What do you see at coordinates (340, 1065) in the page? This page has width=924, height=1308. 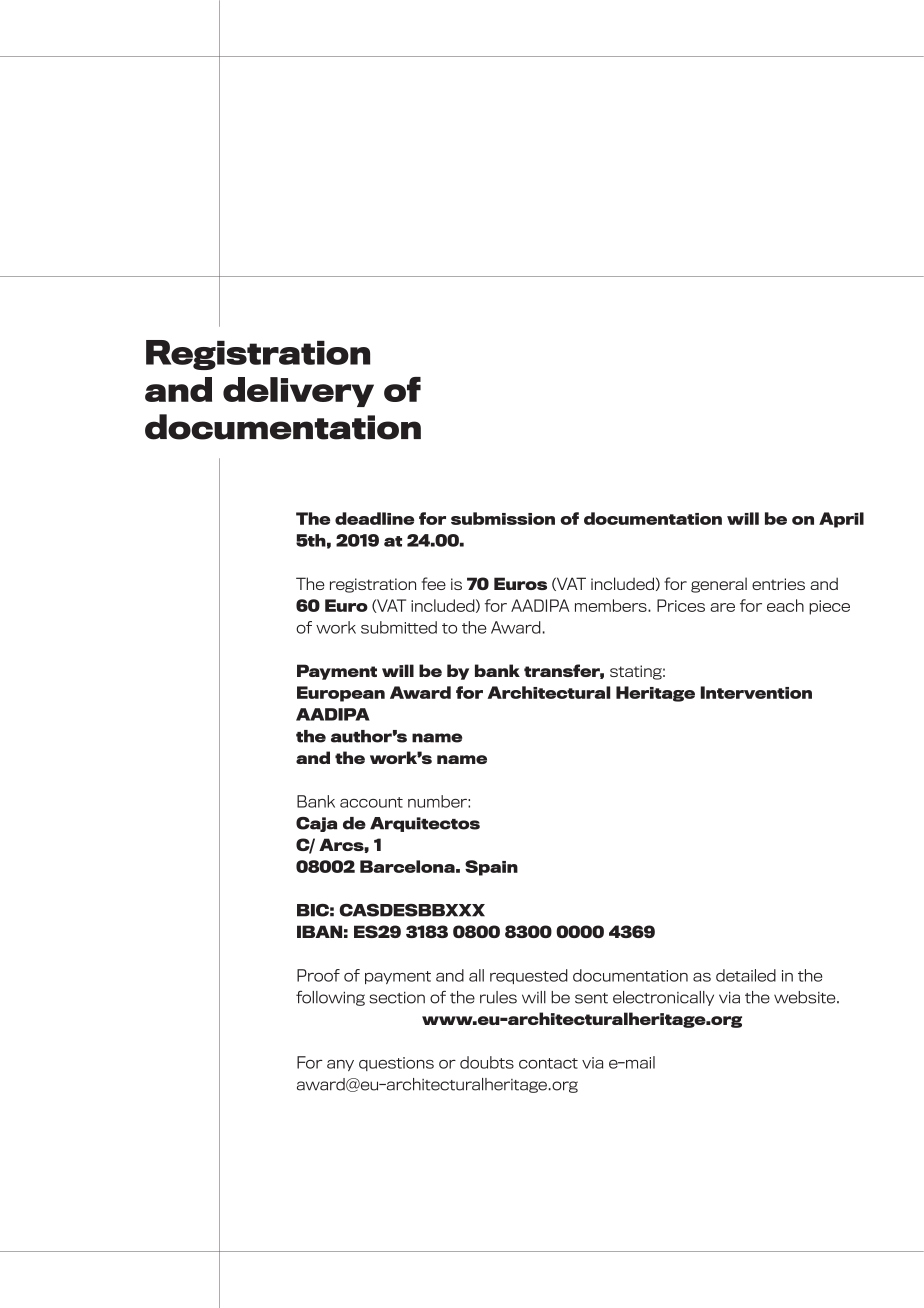 I see `any` at bounding box center [340, 1065].
